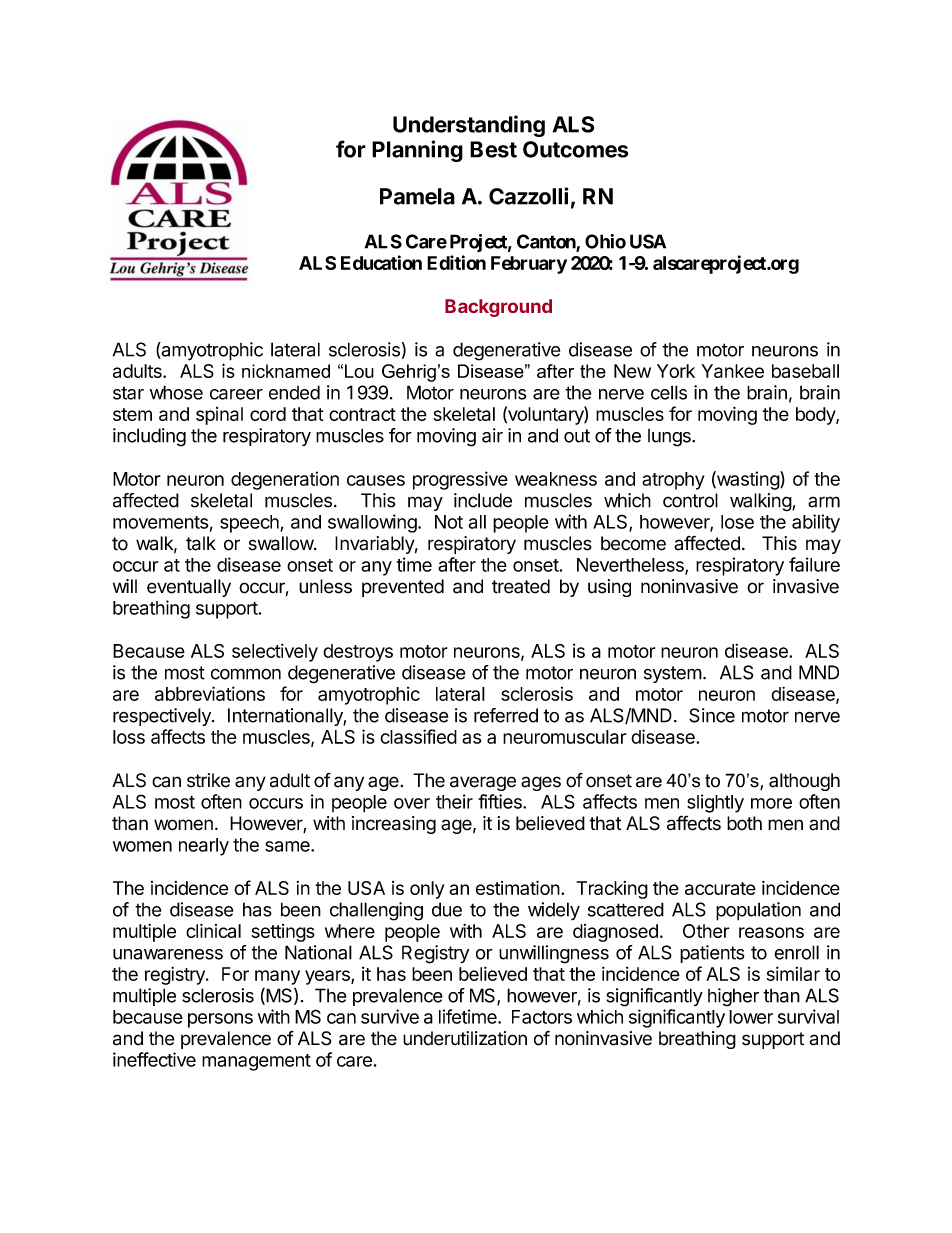 This image has width=952, height=1233. Describe the element at coordinates (744, 823) in the image. I see `both` at that location.
